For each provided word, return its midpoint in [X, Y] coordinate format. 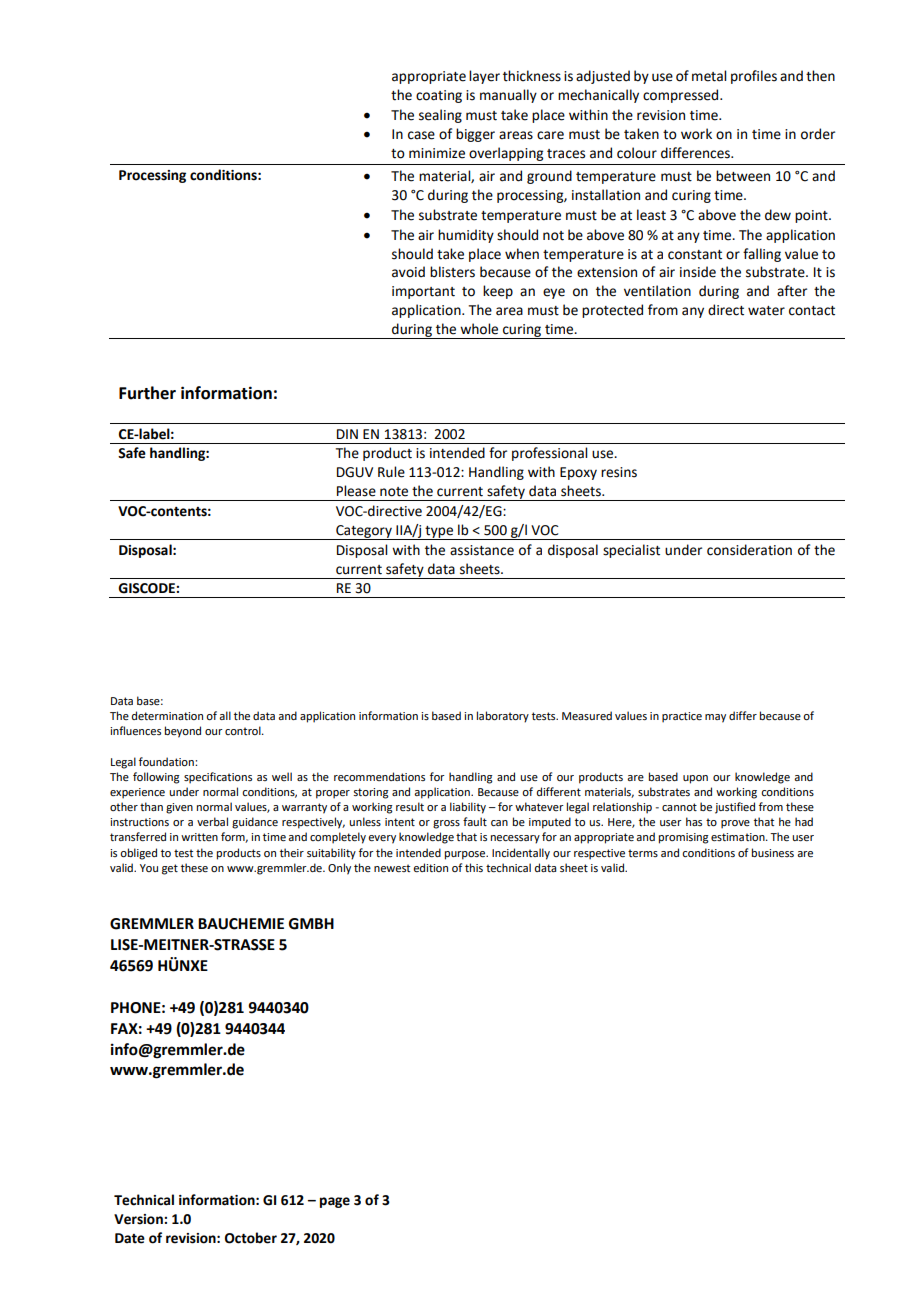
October [251, 1238]
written [199, 837]
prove [735, 824]
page [335, 1202]
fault [475, 821]
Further [147, 393]
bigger [475, 135]
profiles [754, 77]
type [439, 533]
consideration [749, 550]
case [421, 135]
